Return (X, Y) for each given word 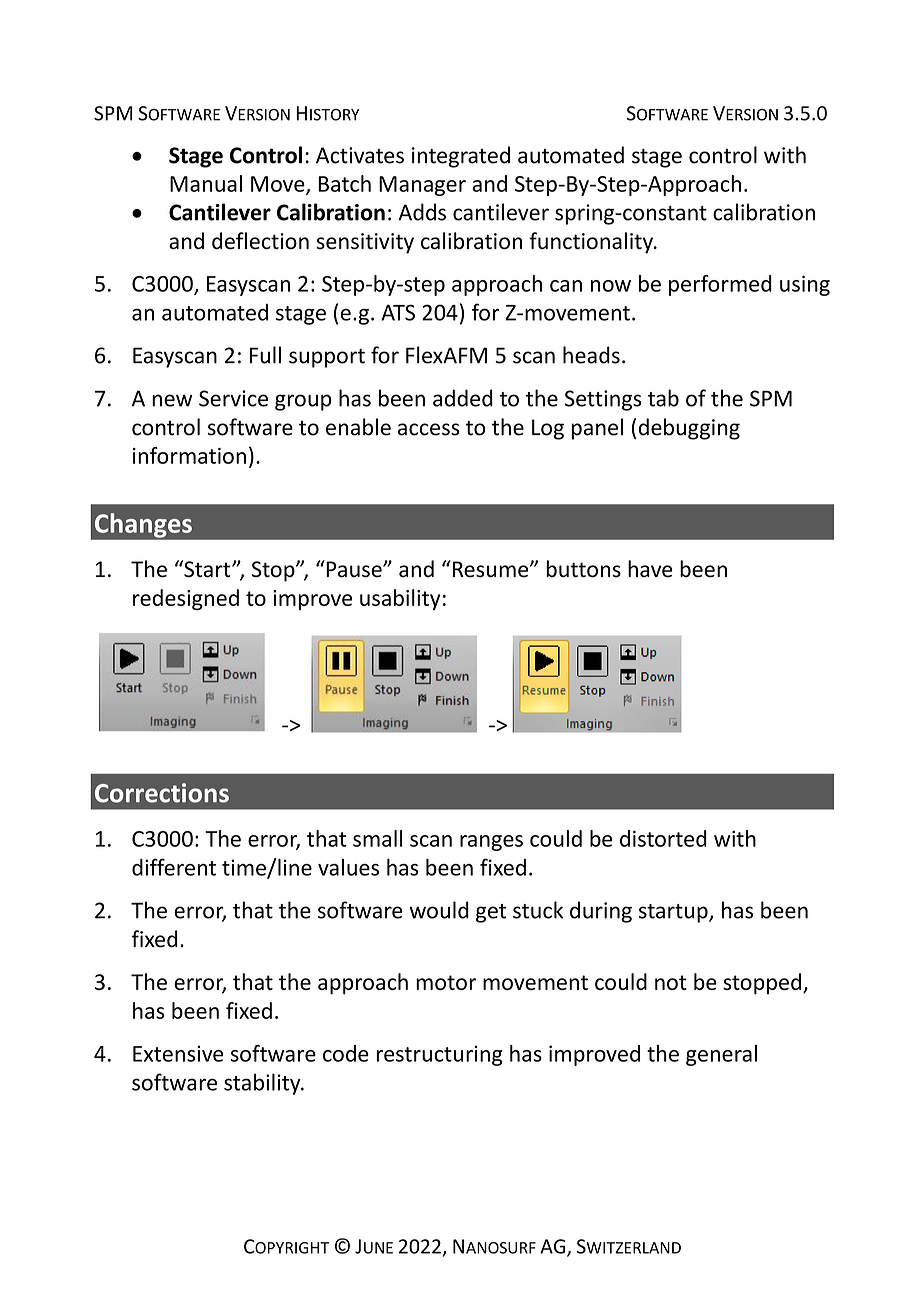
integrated (461, 157)
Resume (492, 569)
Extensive (178, 1053)
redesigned (186, 599)
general (721, 1055)
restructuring (439, 1055)
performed (720, 285)
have (650, 569)
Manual (206, 183)
